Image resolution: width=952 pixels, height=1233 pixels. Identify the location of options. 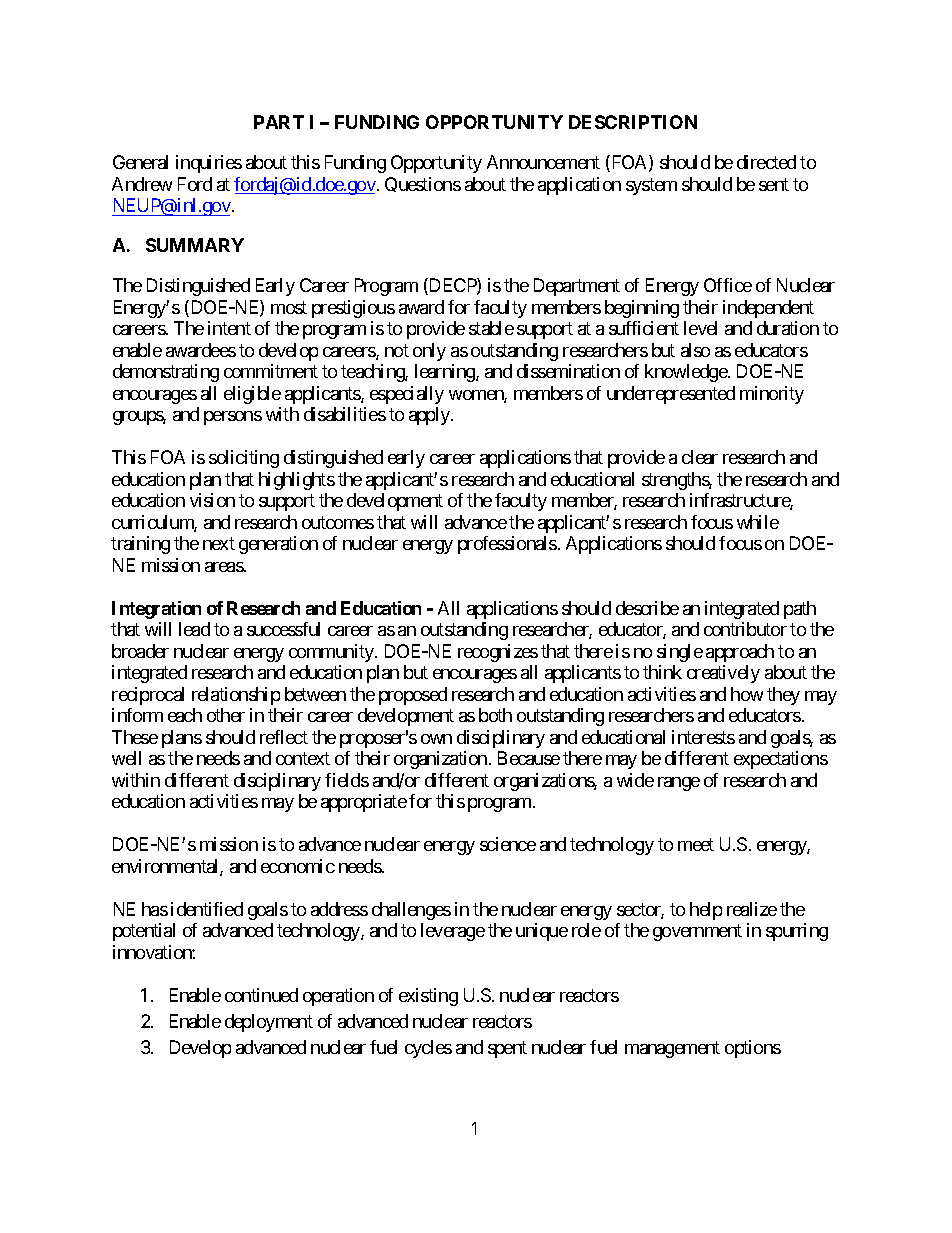
(753, 1049).
